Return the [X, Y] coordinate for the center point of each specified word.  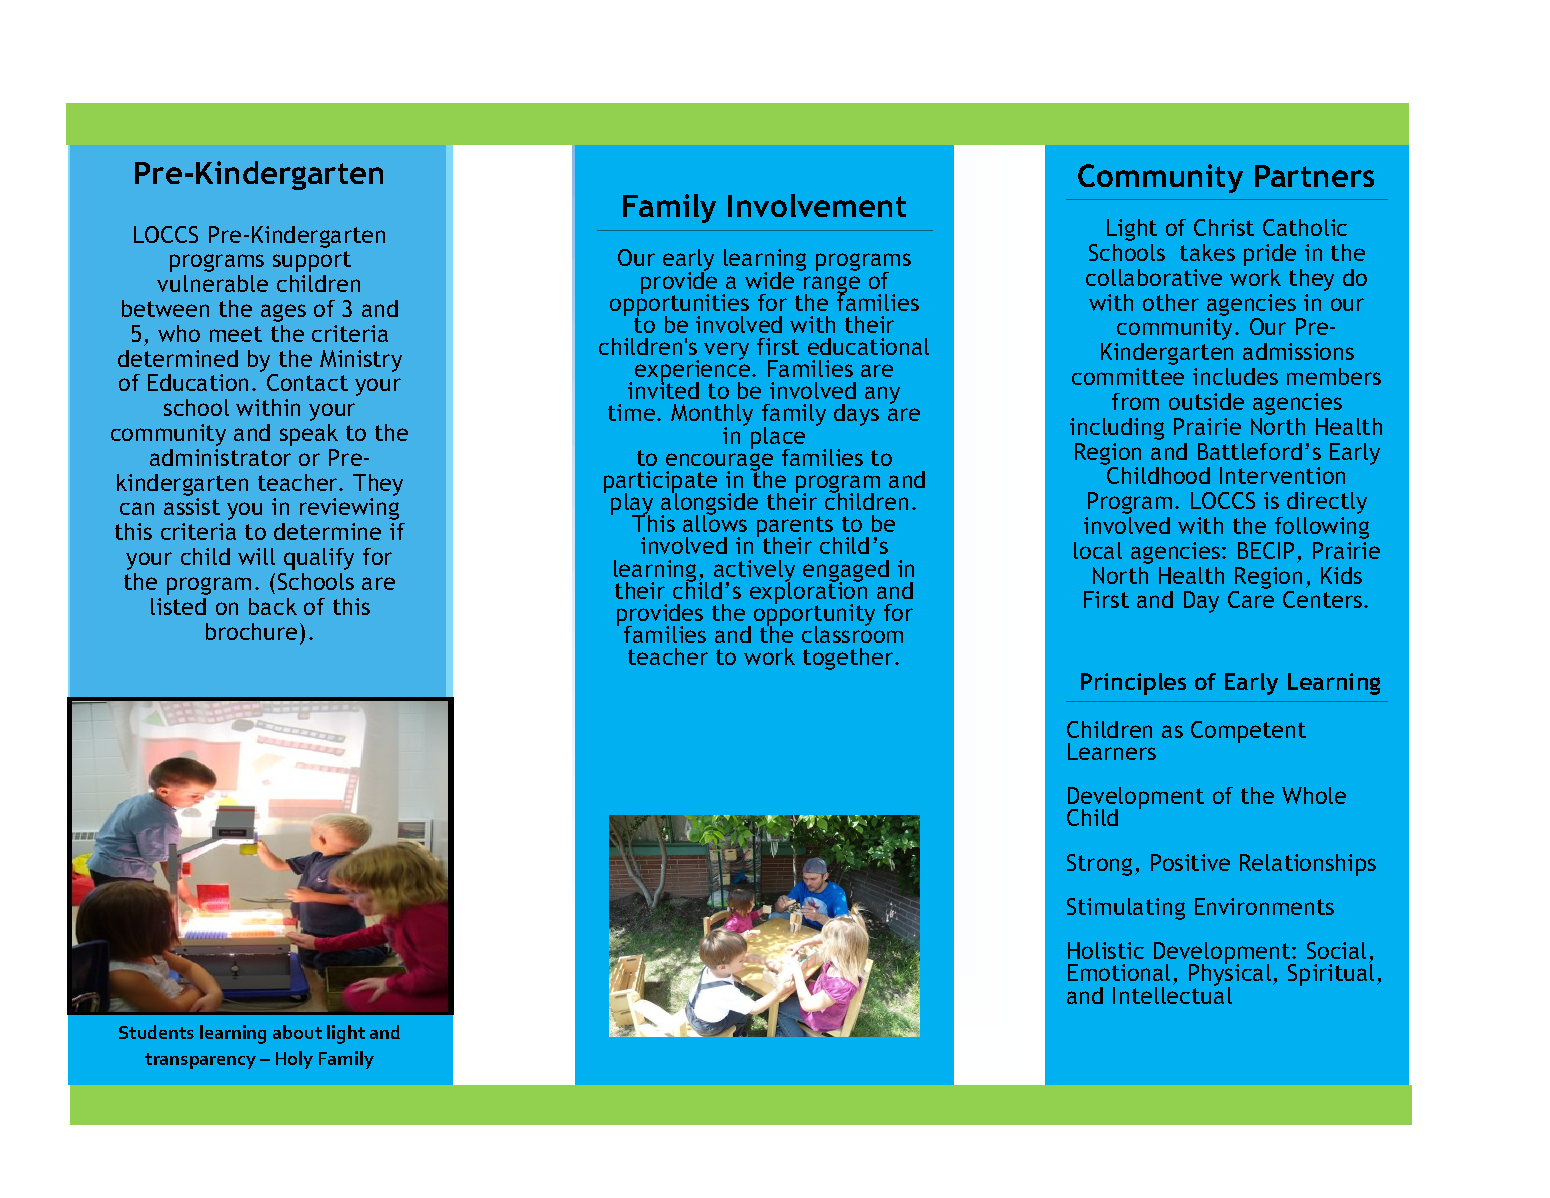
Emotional [1119, 972]
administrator [220, 457]
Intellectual [1172, 994]
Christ [1224, 227]
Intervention [1282, 475]
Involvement [817, 205]
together [849, 659]
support [312, 261]
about [297, 1032]
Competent [1248, 732]
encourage [719, 463]
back [273, 606]
